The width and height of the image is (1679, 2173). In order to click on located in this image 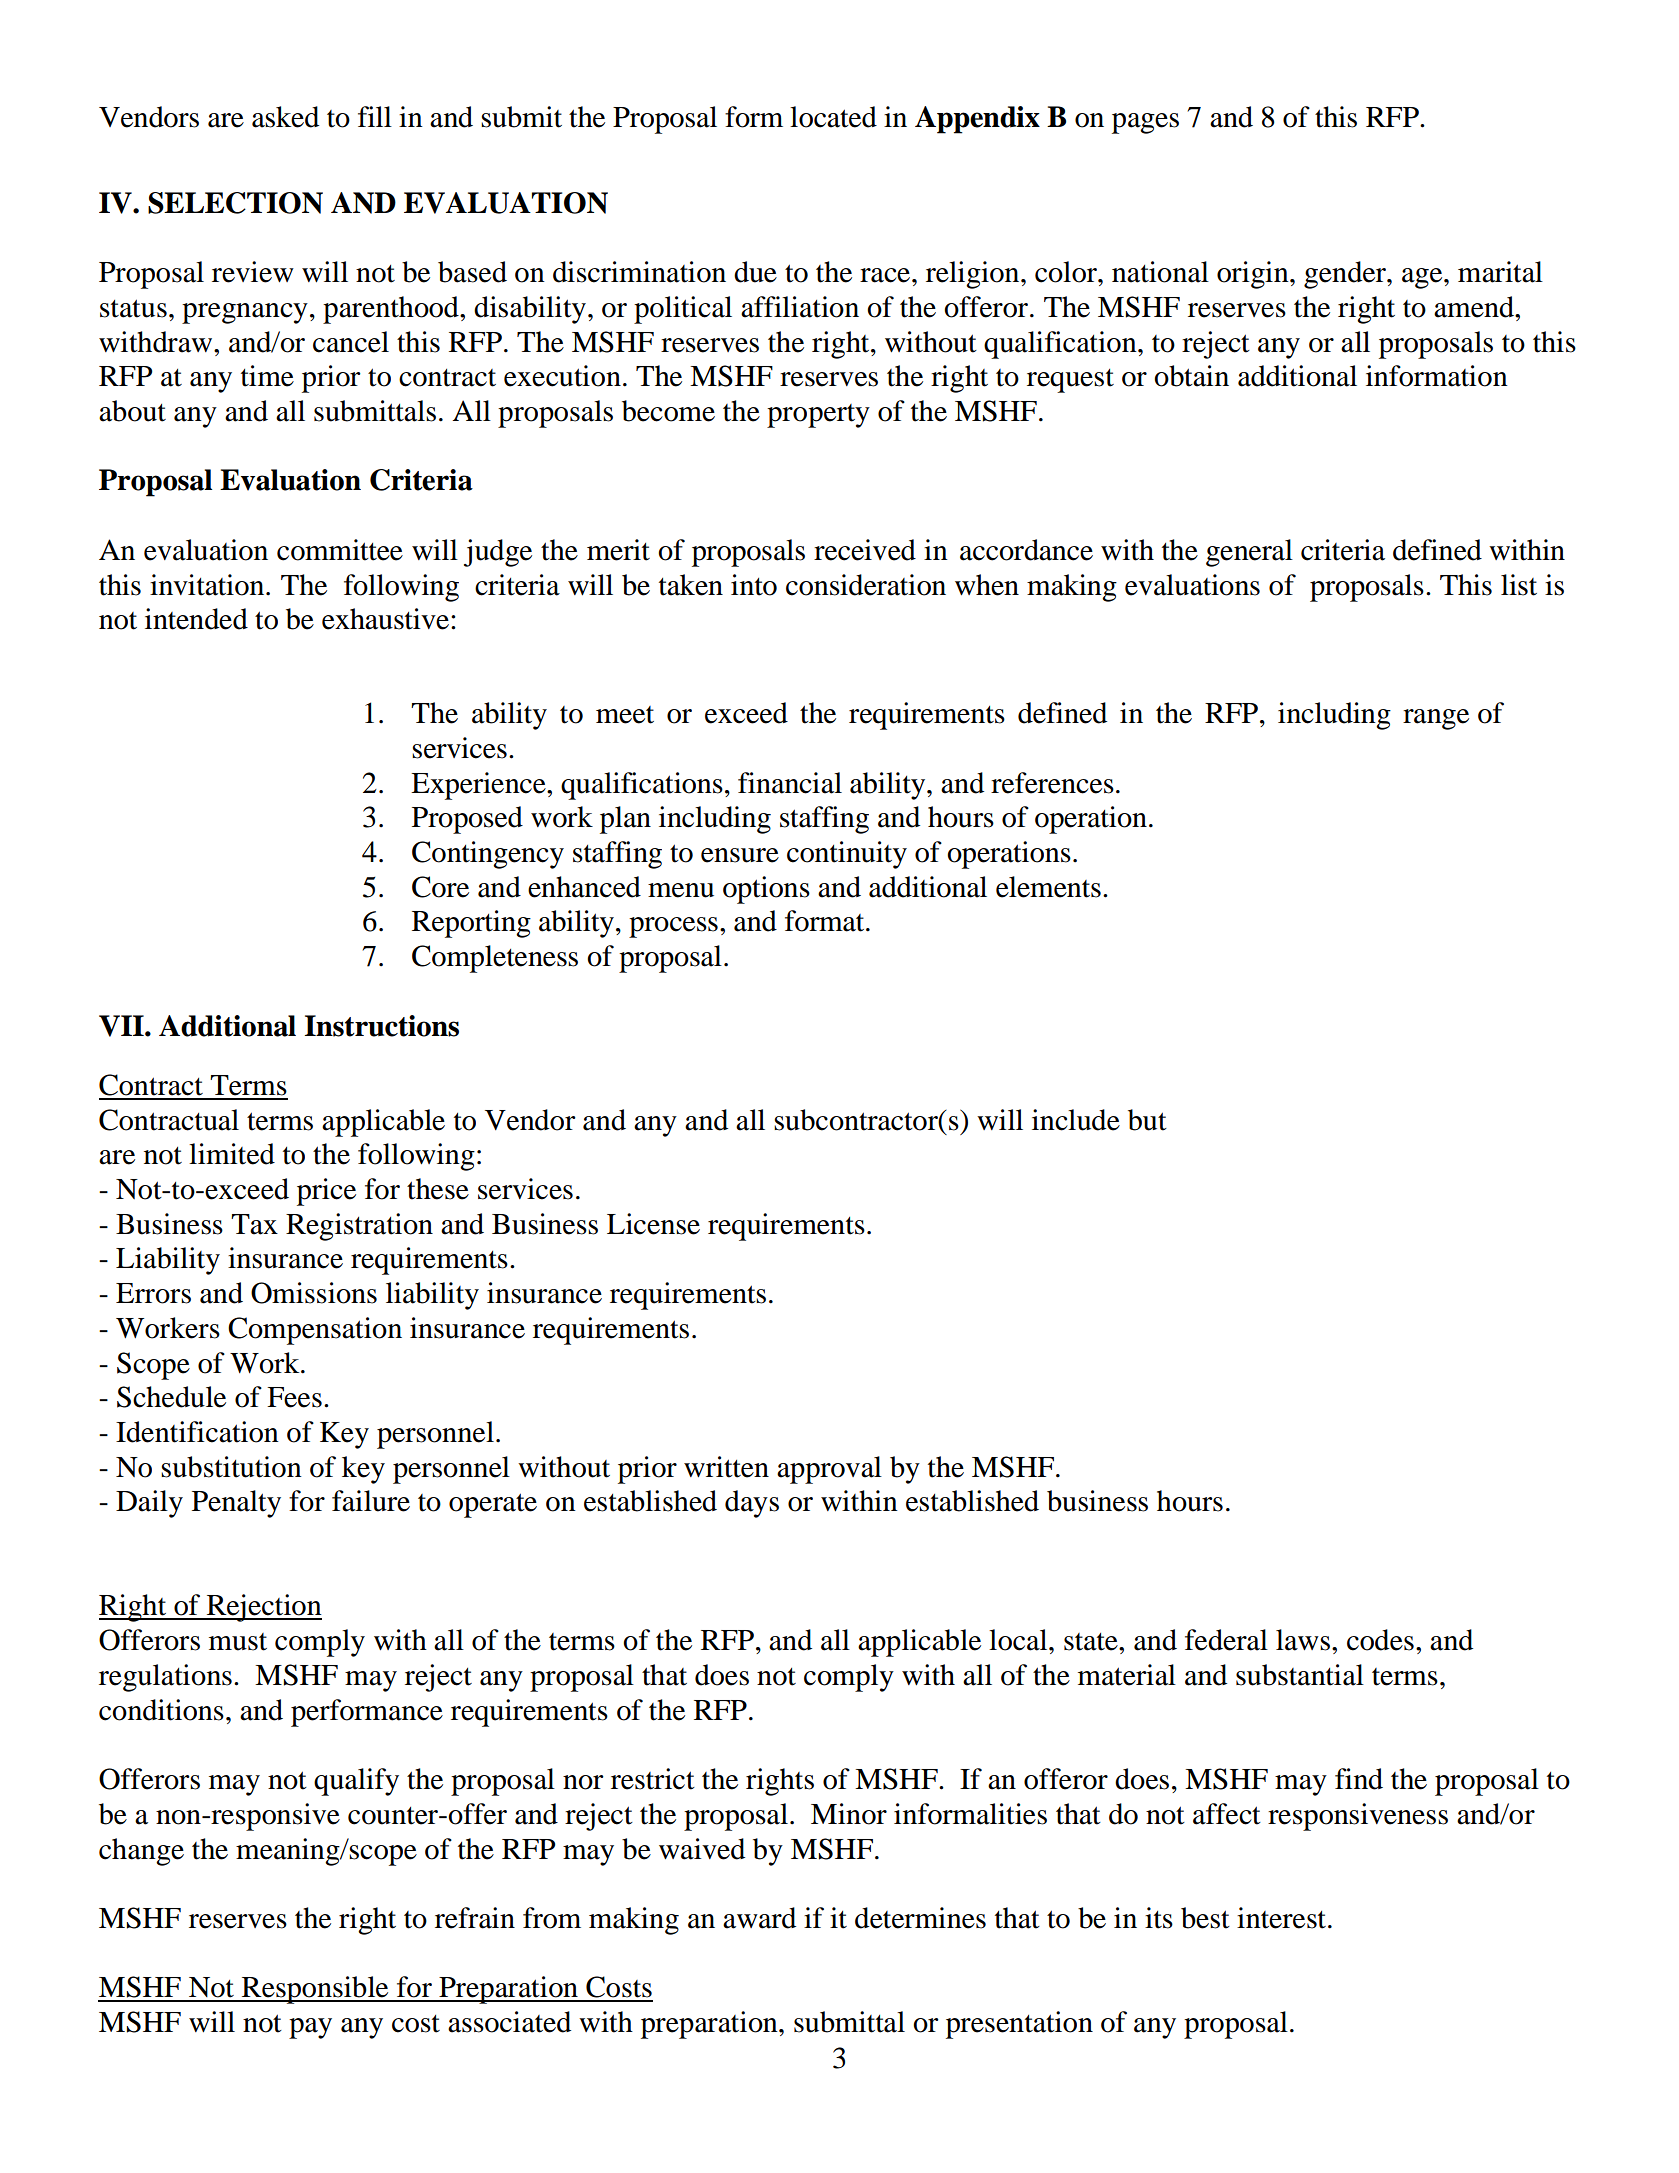, I will do `click(833, 117)`.
